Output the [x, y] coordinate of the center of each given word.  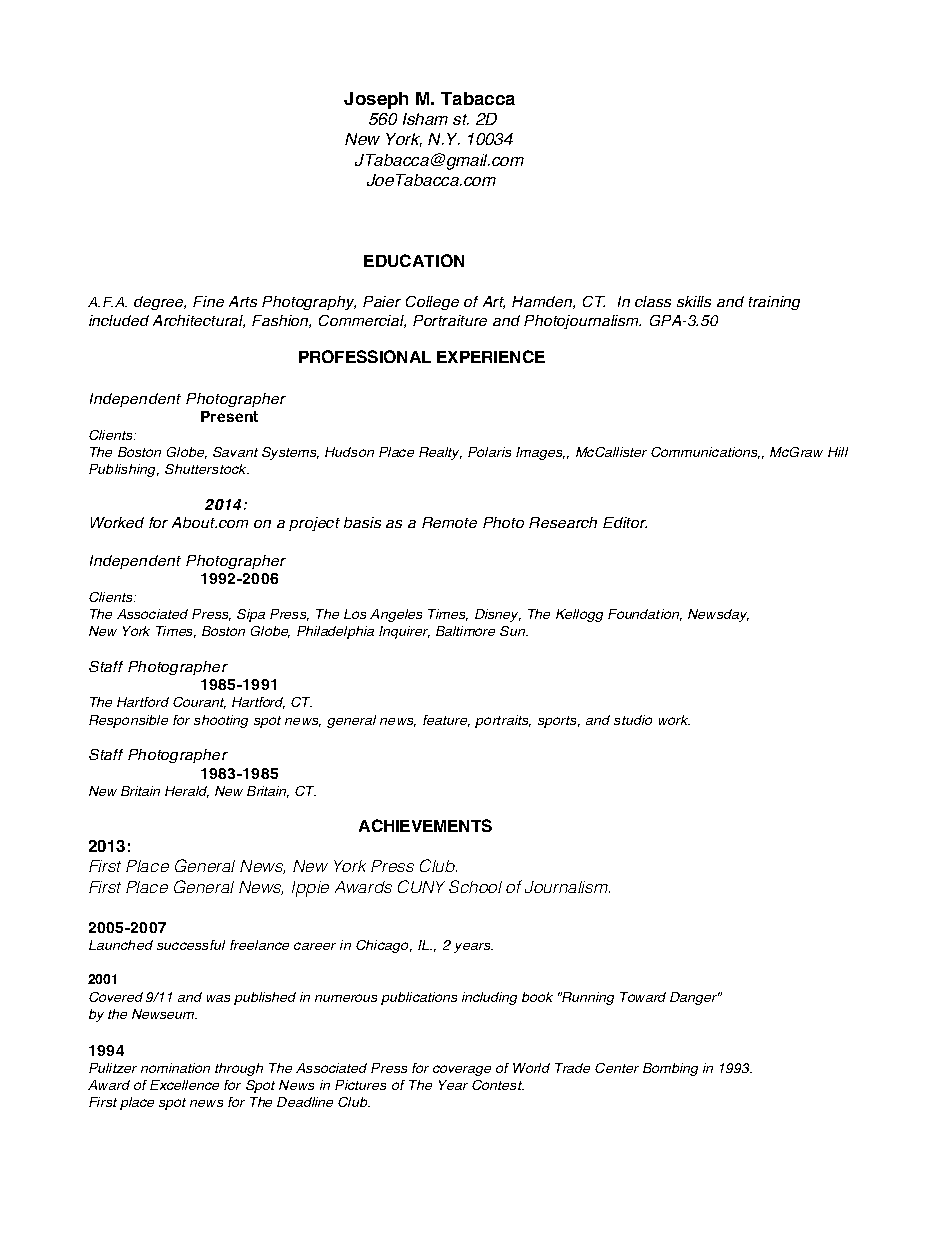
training [774, 303]
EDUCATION [414, 260]
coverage [462, 1070]
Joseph [376, 100]
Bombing [670, 1069]
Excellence [184, 1085]
